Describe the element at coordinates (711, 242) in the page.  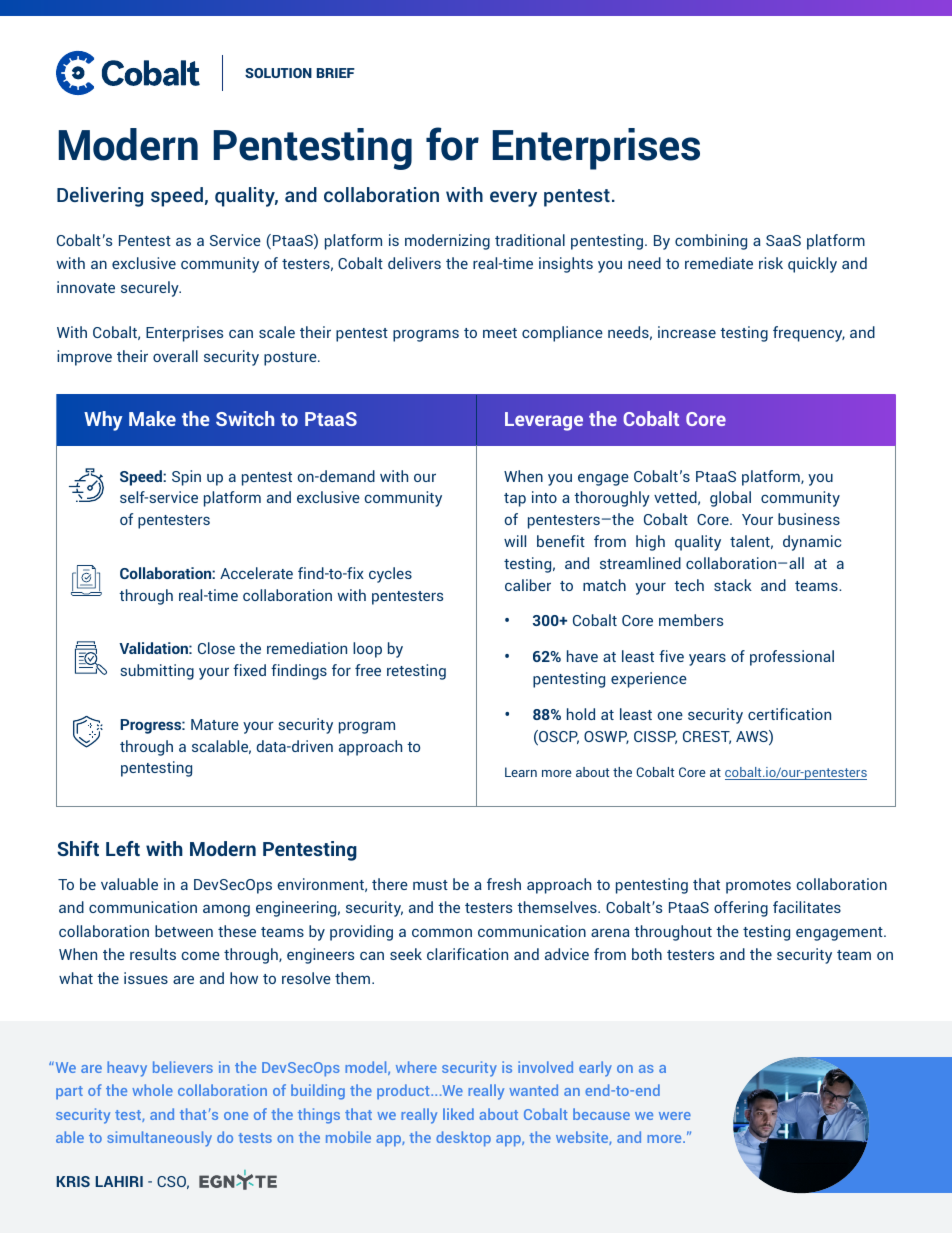
I see `combining` at that location.
